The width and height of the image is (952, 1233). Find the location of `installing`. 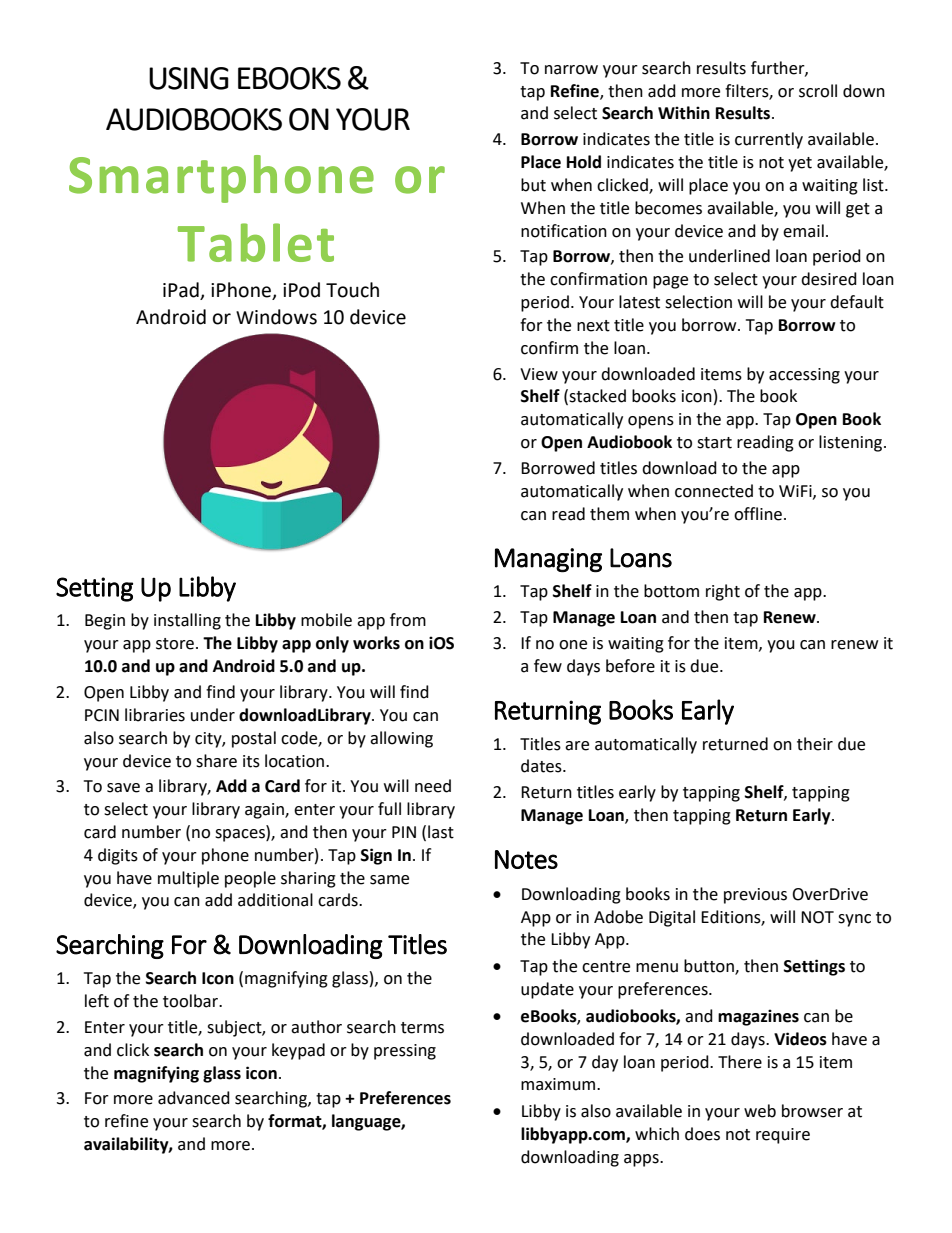

installing is located at coordinates (187, 621).
